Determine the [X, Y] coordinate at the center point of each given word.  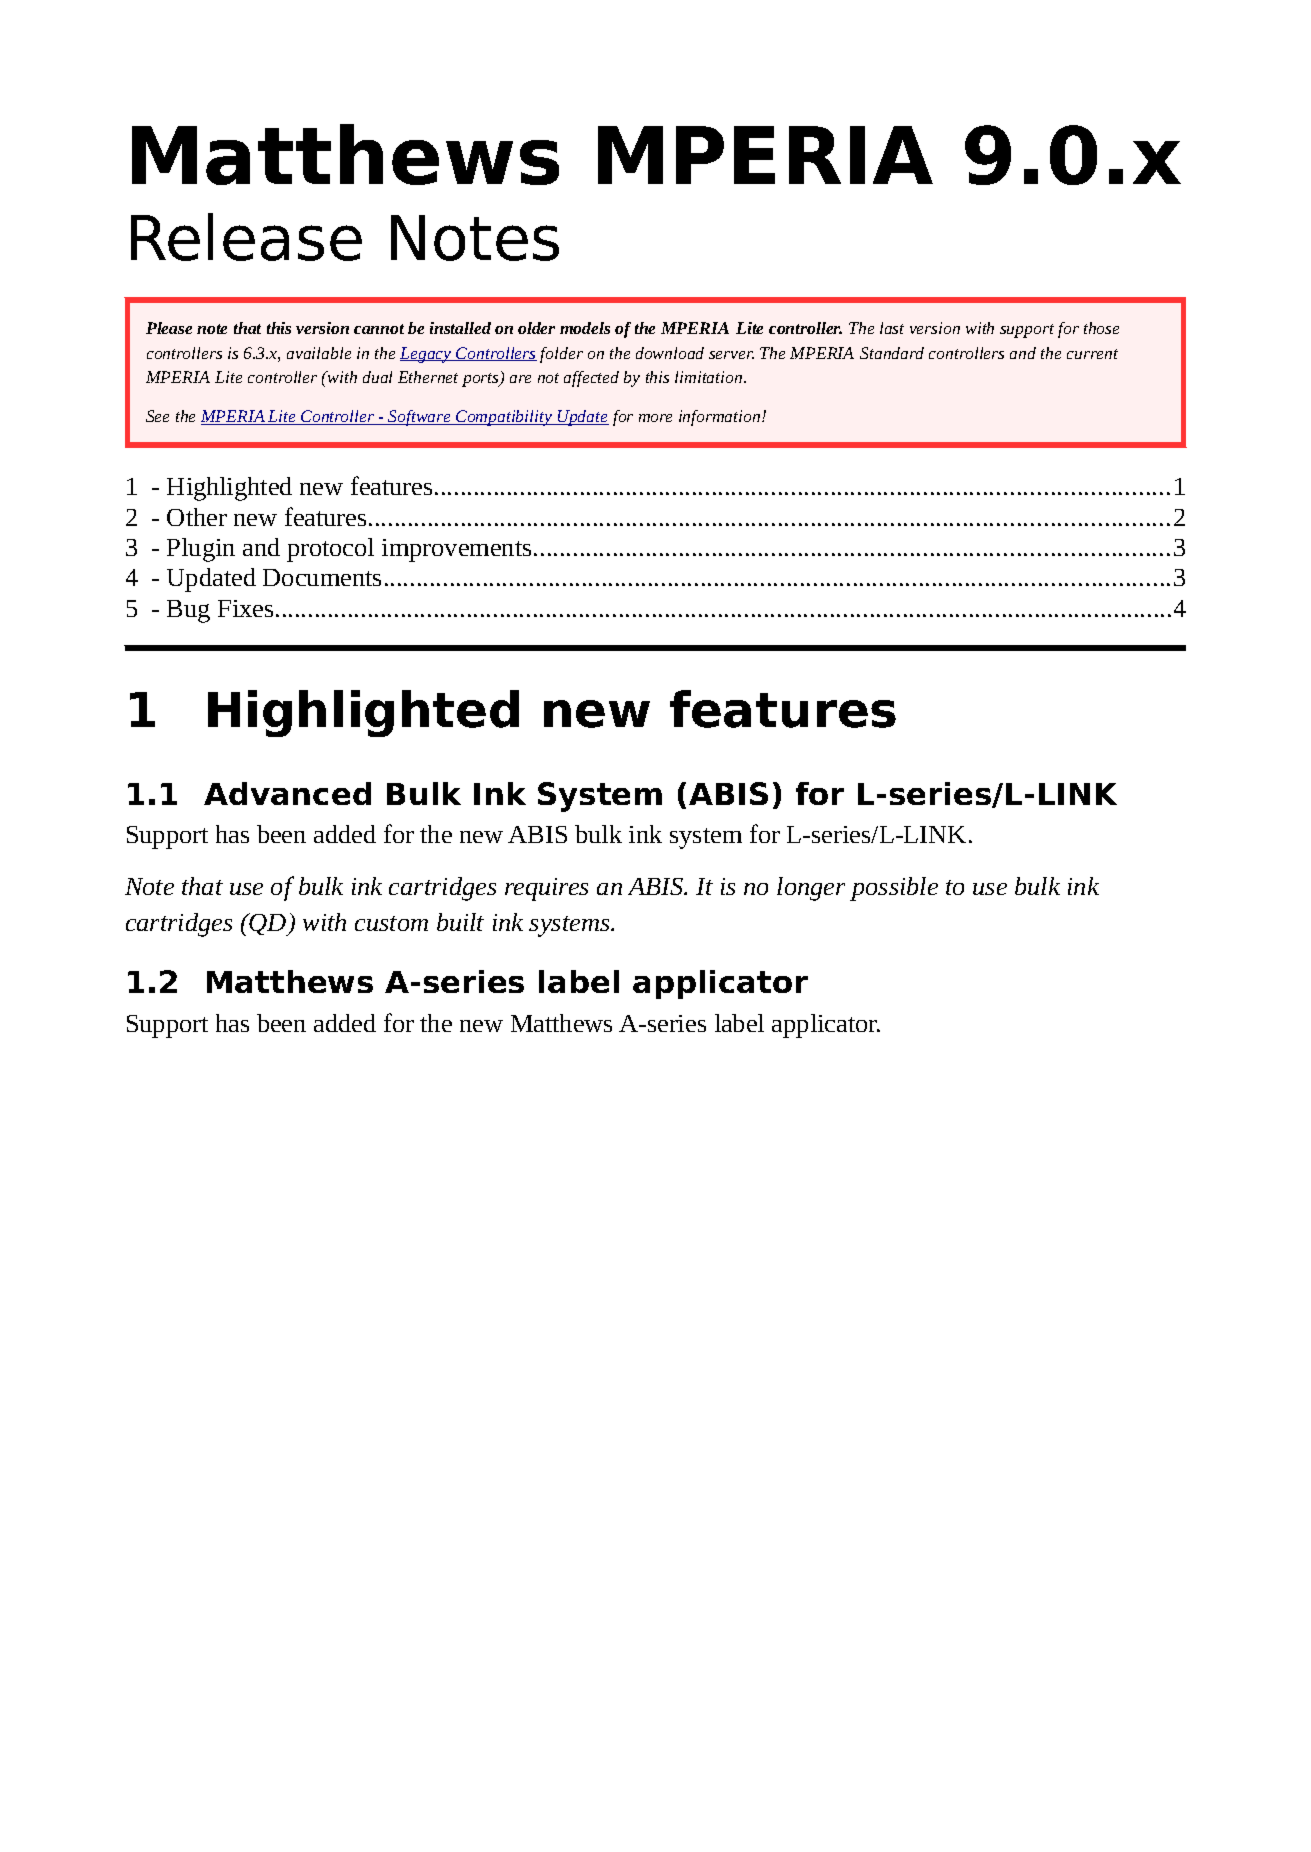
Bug [188, 611]
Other [197, 517]
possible [894, 889]
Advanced [287, 793]
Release [246, 237]
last [892, 328]
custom [391, 923]
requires [546, 889]
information [721, 418]
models [585, 328]
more [655, 418]
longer [811, 889]
